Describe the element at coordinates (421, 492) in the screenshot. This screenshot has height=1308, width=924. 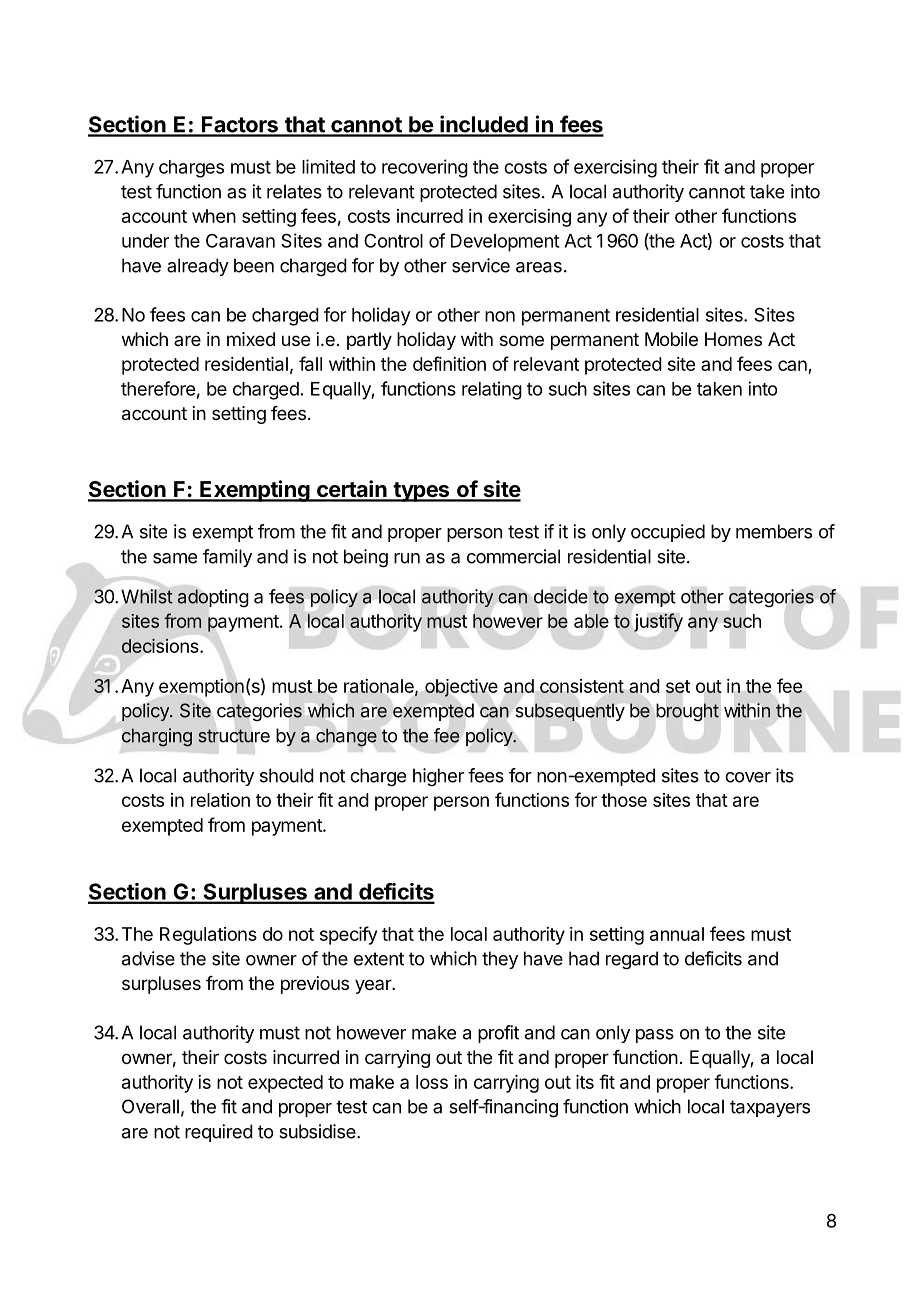
I see `types` at that location.
